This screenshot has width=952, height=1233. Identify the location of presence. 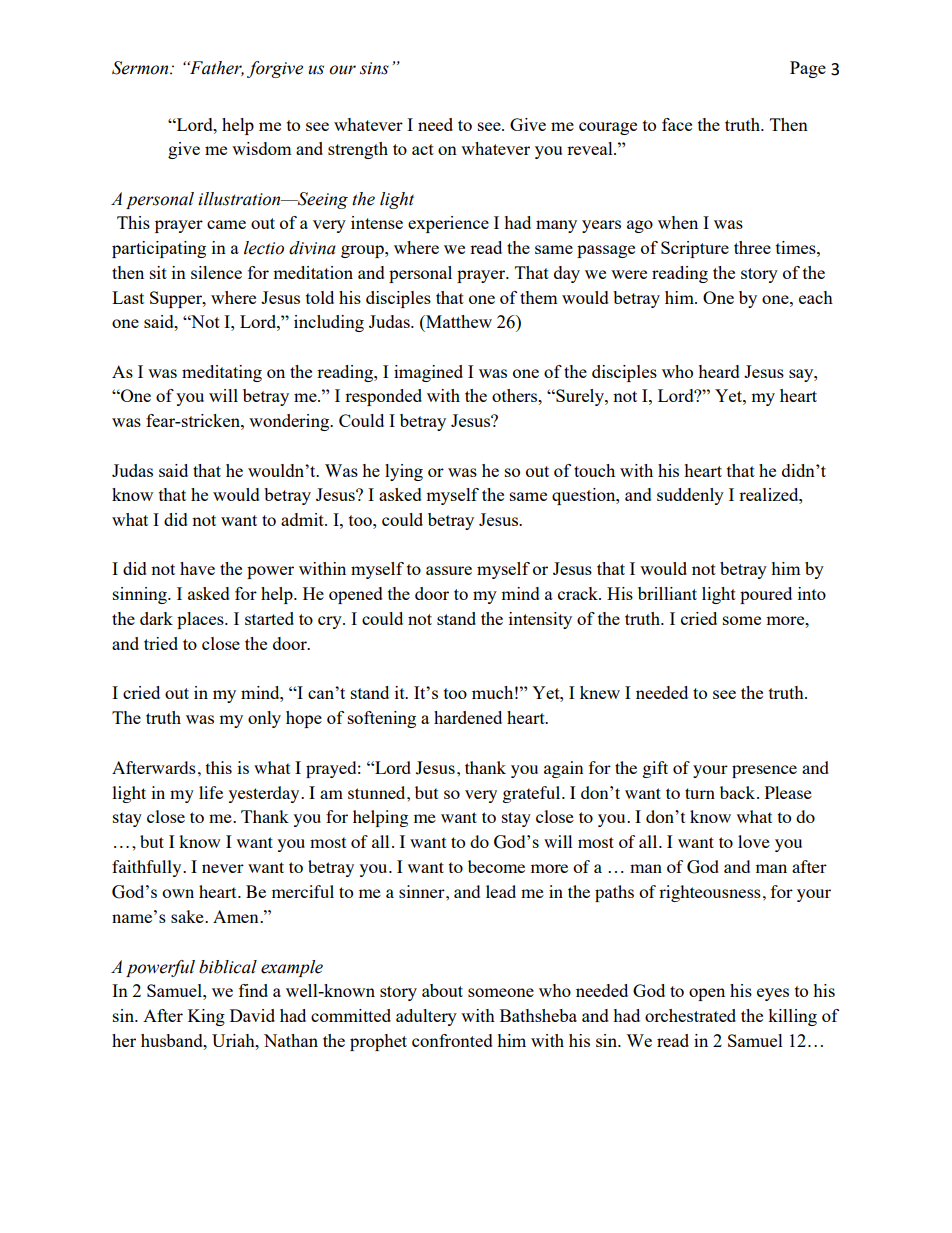
(764, 771).
